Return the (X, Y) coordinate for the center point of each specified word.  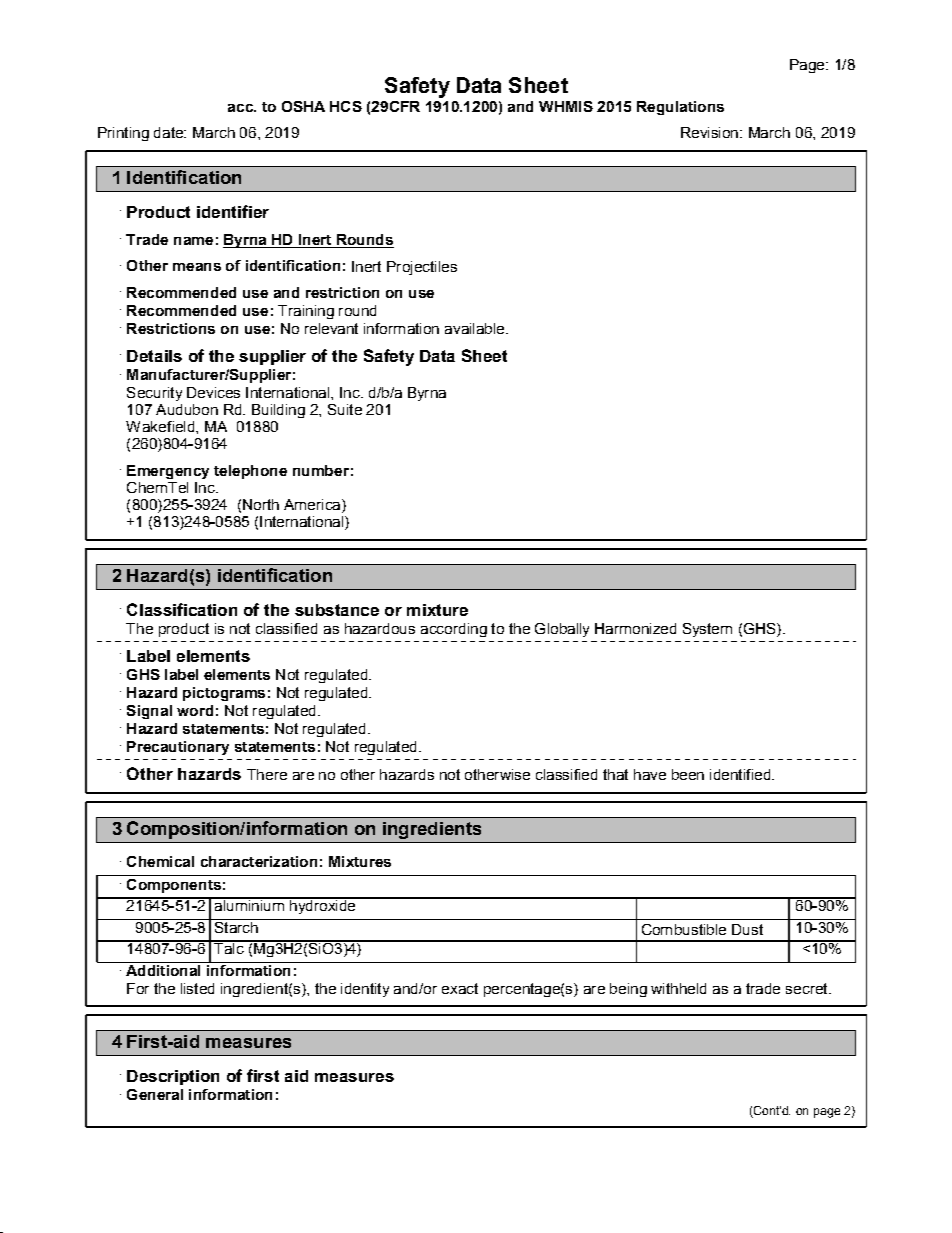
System (707, 630)
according (454, 630)
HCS (346, 106)
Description (173, 1077)
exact (460, 988)
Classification (182, 609)
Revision (709, 132)
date (169, 132)
